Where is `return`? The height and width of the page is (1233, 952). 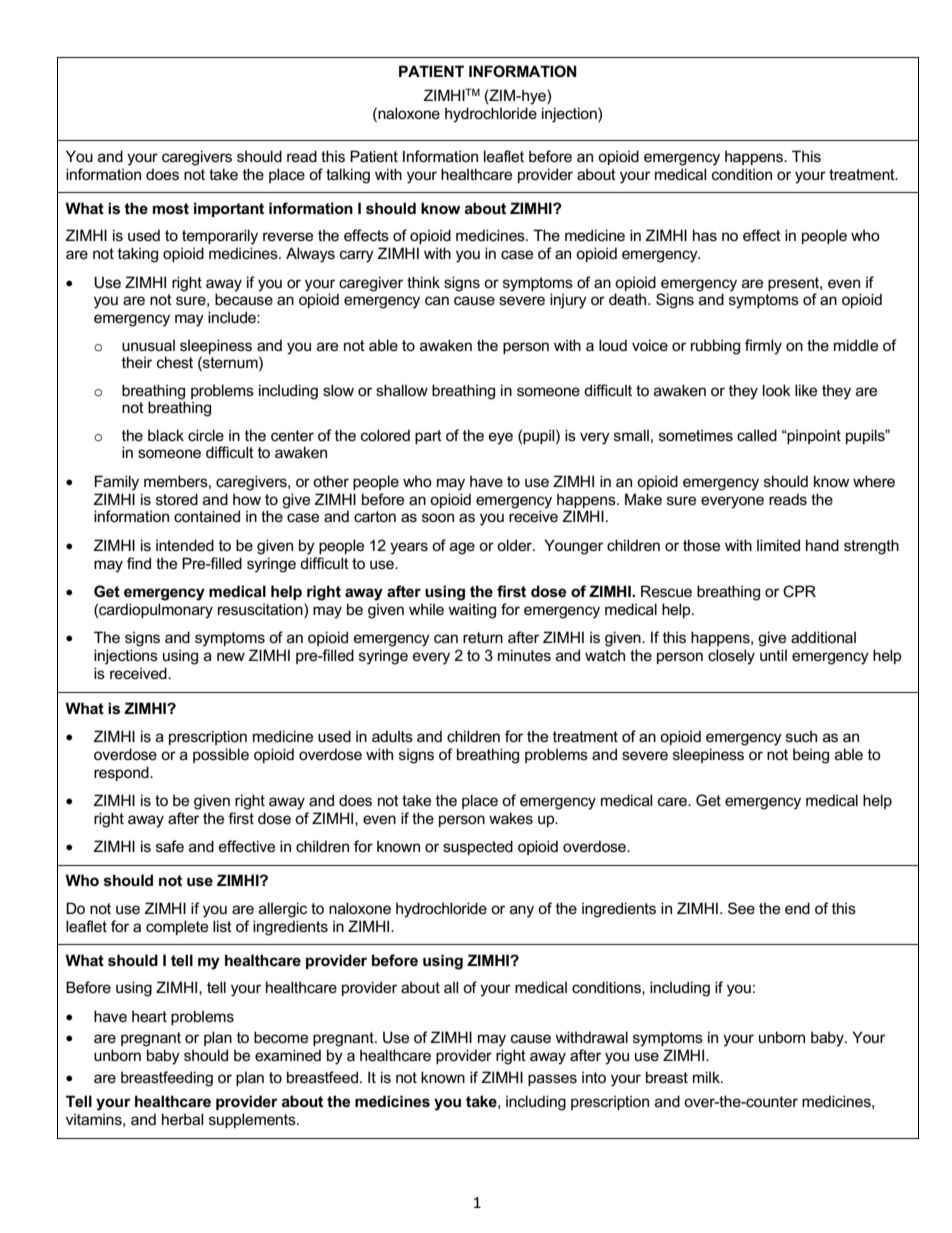 return is located at coordinates (483, 637).
